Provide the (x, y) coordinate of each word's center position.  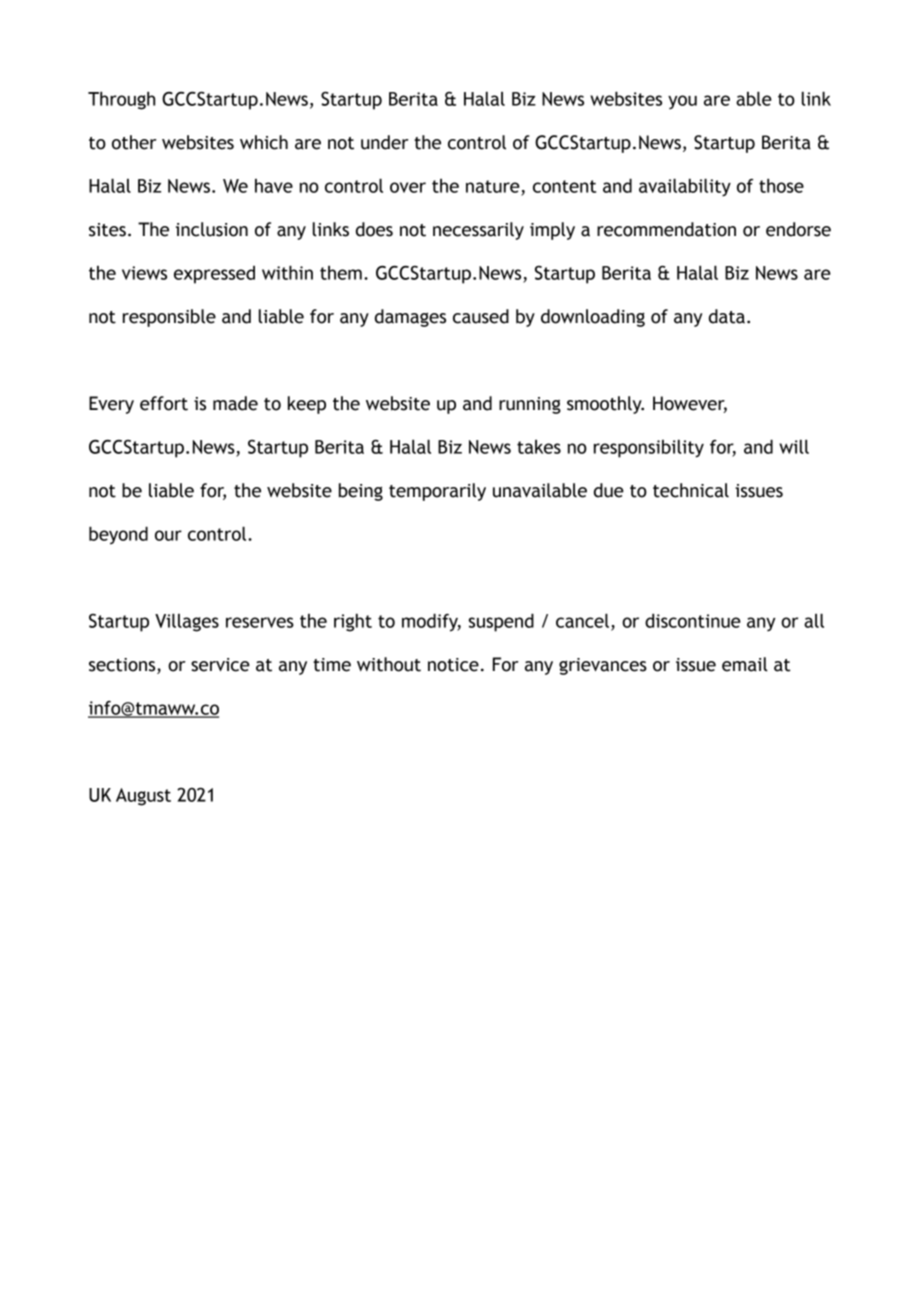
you (682, 102)
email (745, 664)
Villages (187, 622)
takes (539, 447)
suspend (501, 622)
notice (453, 665)
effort (164, 403)
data (727, 316)
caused (481, 316)
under (385, 142)
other (134, 142)
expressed (214, 275)
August (143, 797)
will (794, 446)
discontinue (693, 620)
